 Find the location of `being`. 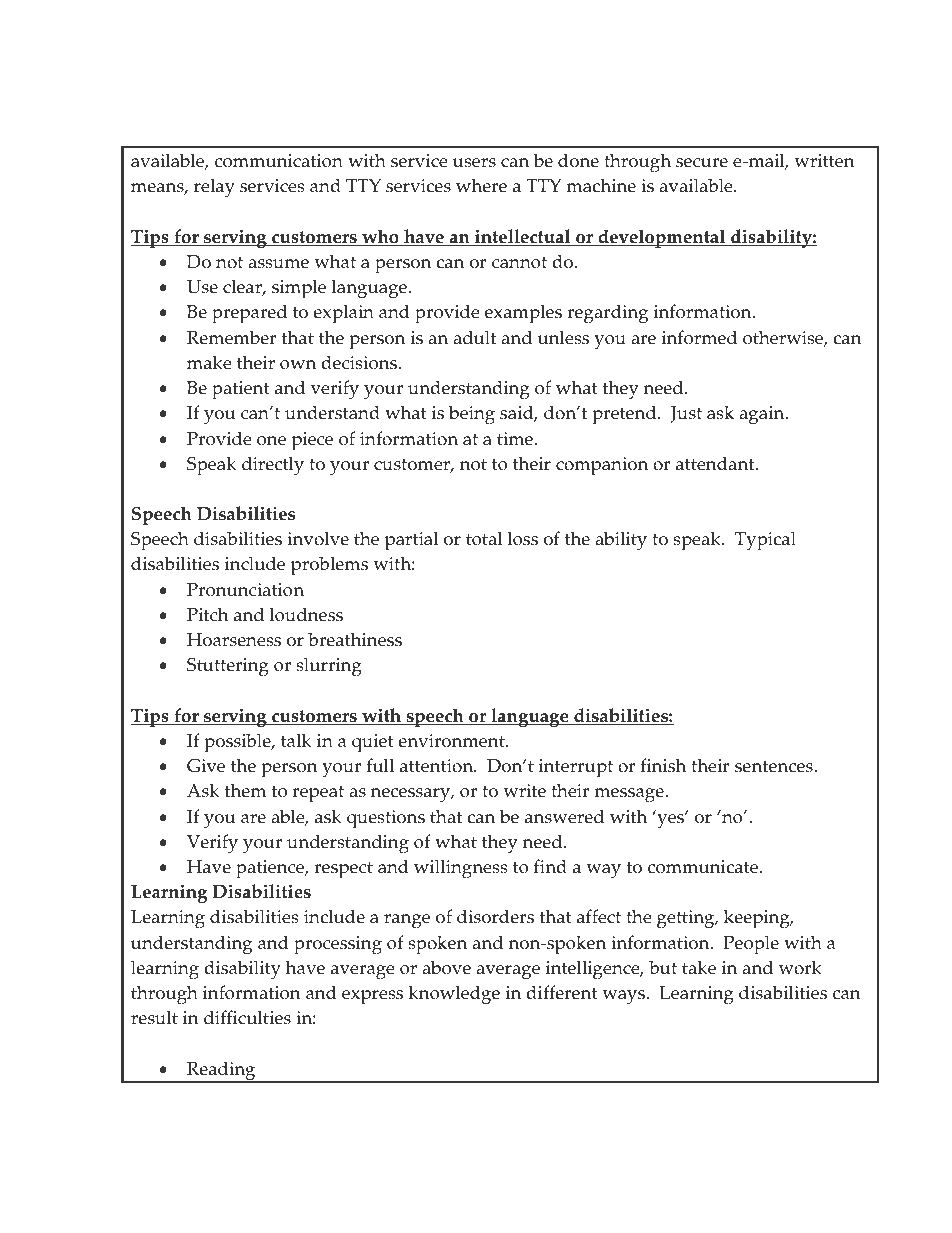

being is located at coordinates (472, 415).
